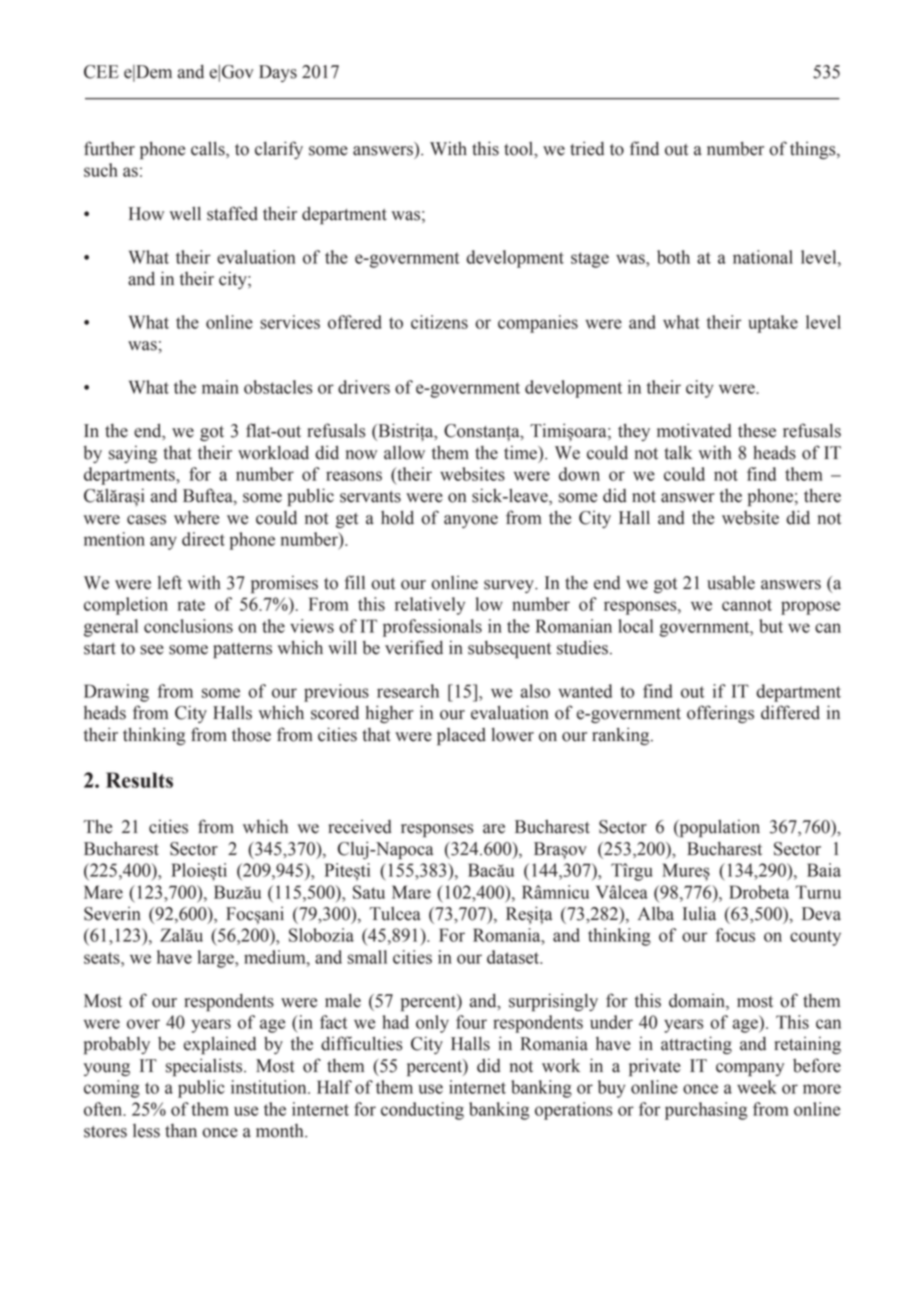  What do you see at coordinates (587, 148) in the screenshot?
I see `tried` at bounding box center [587, 148].
